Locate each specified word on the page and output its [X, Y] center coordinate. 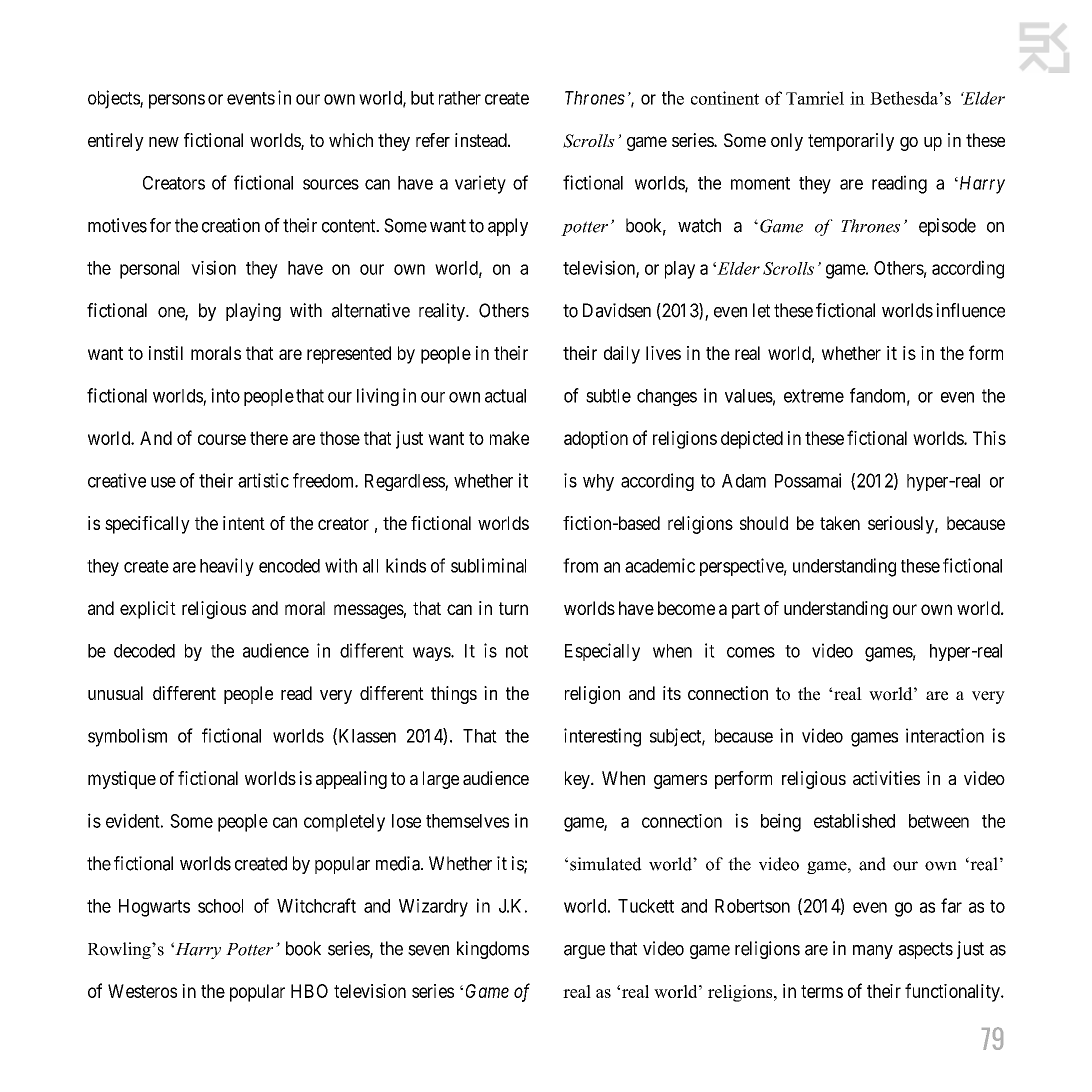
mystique [122, 780]
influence [970, 310]
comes [751, 652]
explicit [148, 610]
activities [886, 778]
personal [149, 270]
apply [508, 227]
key [578, 780]
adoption [596, 440]
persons [177, 101]
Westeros [142, 991]
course [222, 439]
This [989, 438]
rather [460, 98]
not [517, 651]
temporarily [851, 142]
